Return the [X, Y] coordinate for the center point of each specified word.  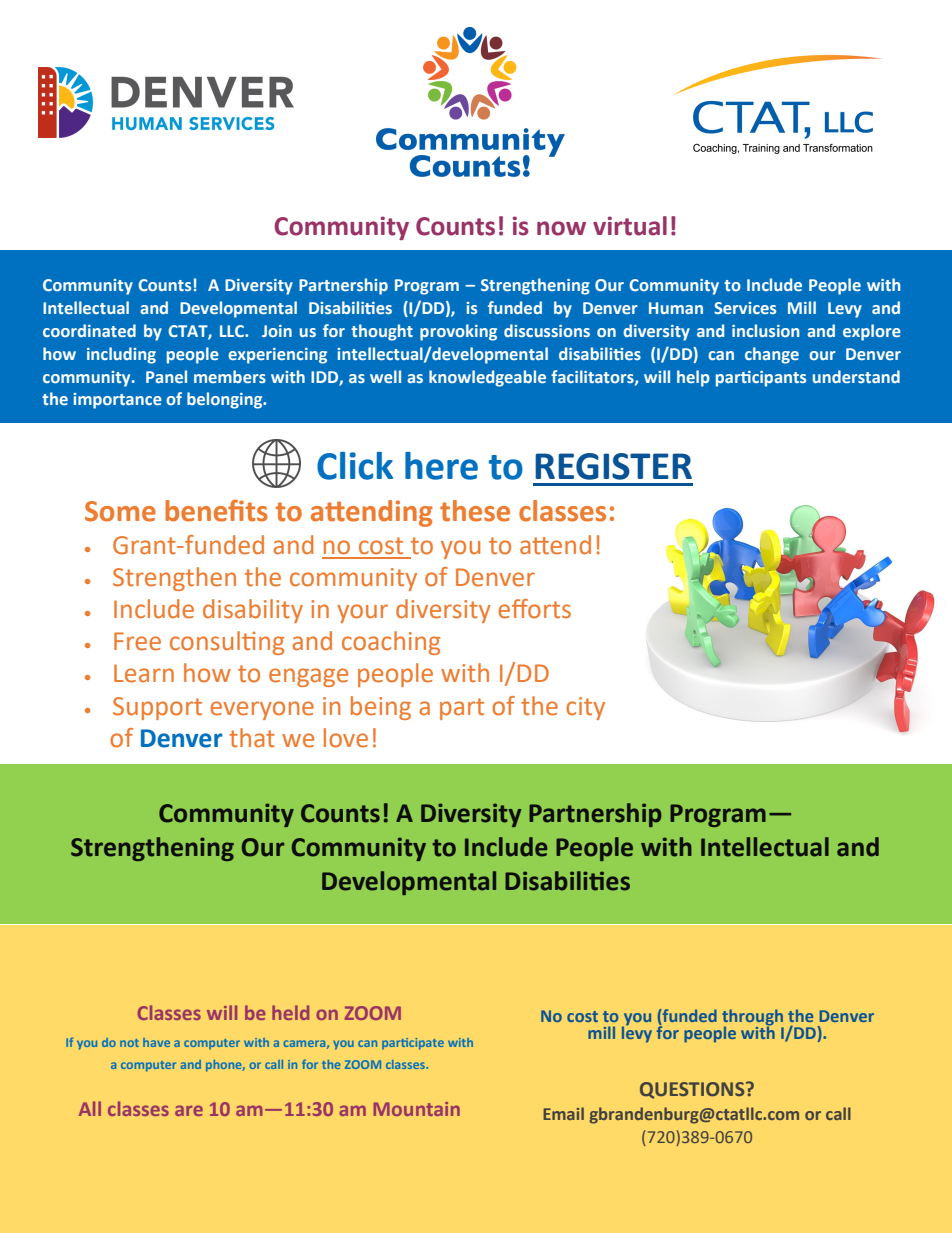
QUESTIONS [693, 1090]
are [189, 1110]
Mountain [417, 1109]
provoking [458, 332]
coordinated [89, 330]
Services [745, 308]
